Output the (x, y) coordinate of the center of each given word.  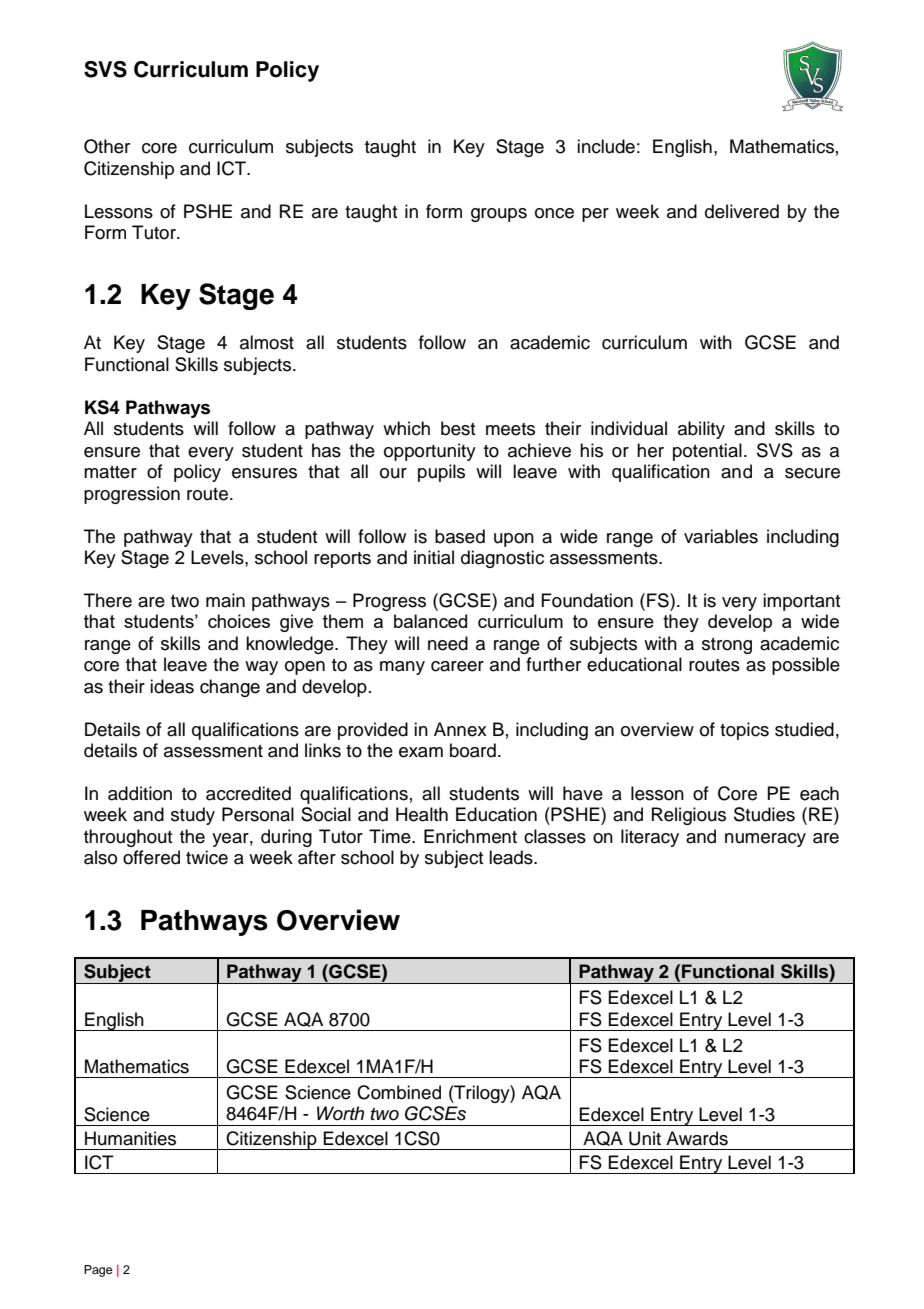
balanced (430, 621)
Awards (697, 1138)
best (458, 428)
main (225, 600)
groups (499, 215)
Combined (399, 1092)
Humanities (130, 1138)
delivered (742, 211)
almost (267, 342)
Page (98, 1271)
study (193, 816)
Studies (764, 814)
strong (727, 646)
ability (701, 430)
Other (107, 146)
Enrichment (470, 836)
